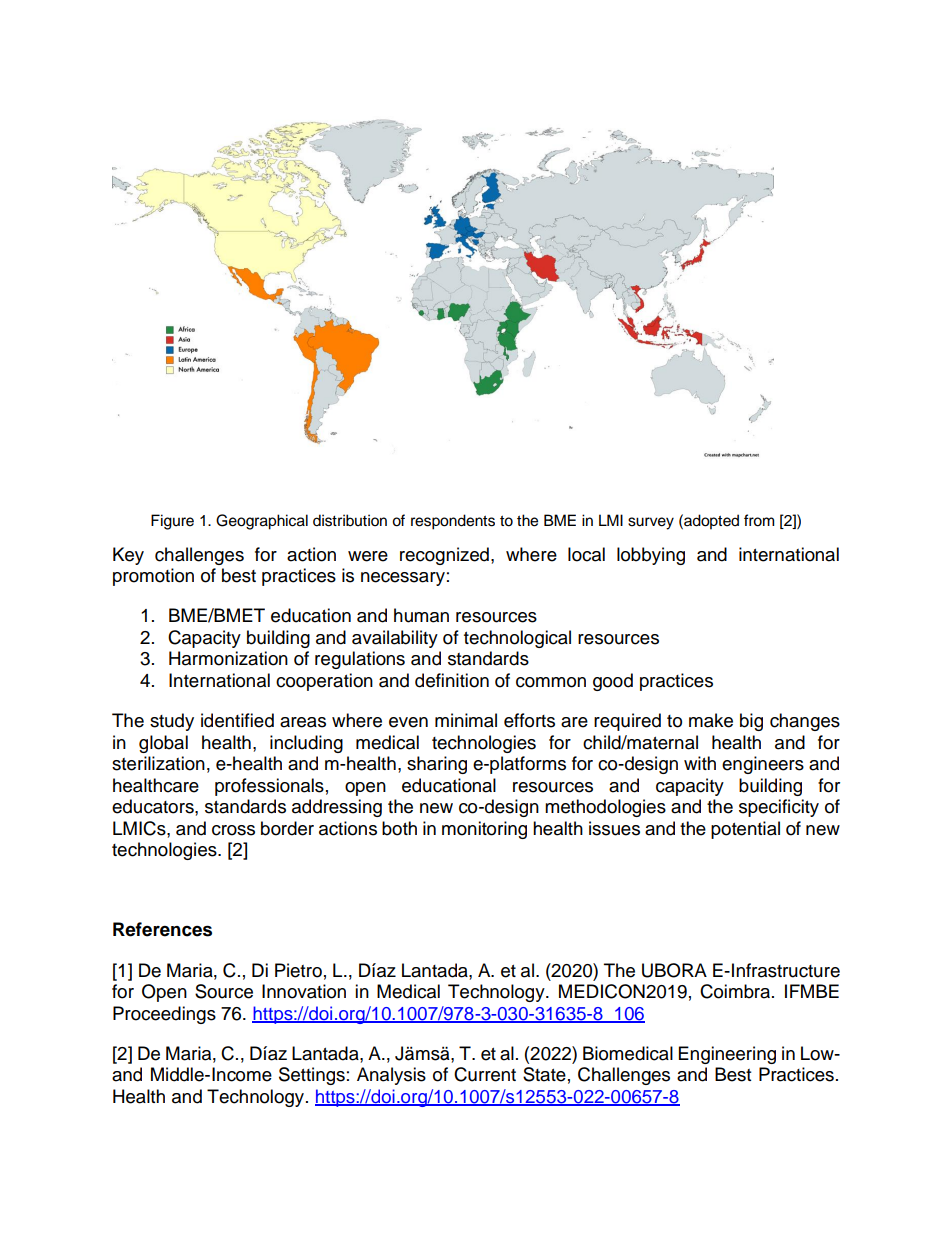 The image size is (952, 1233). I want to click on potential, so click(745, 830).
